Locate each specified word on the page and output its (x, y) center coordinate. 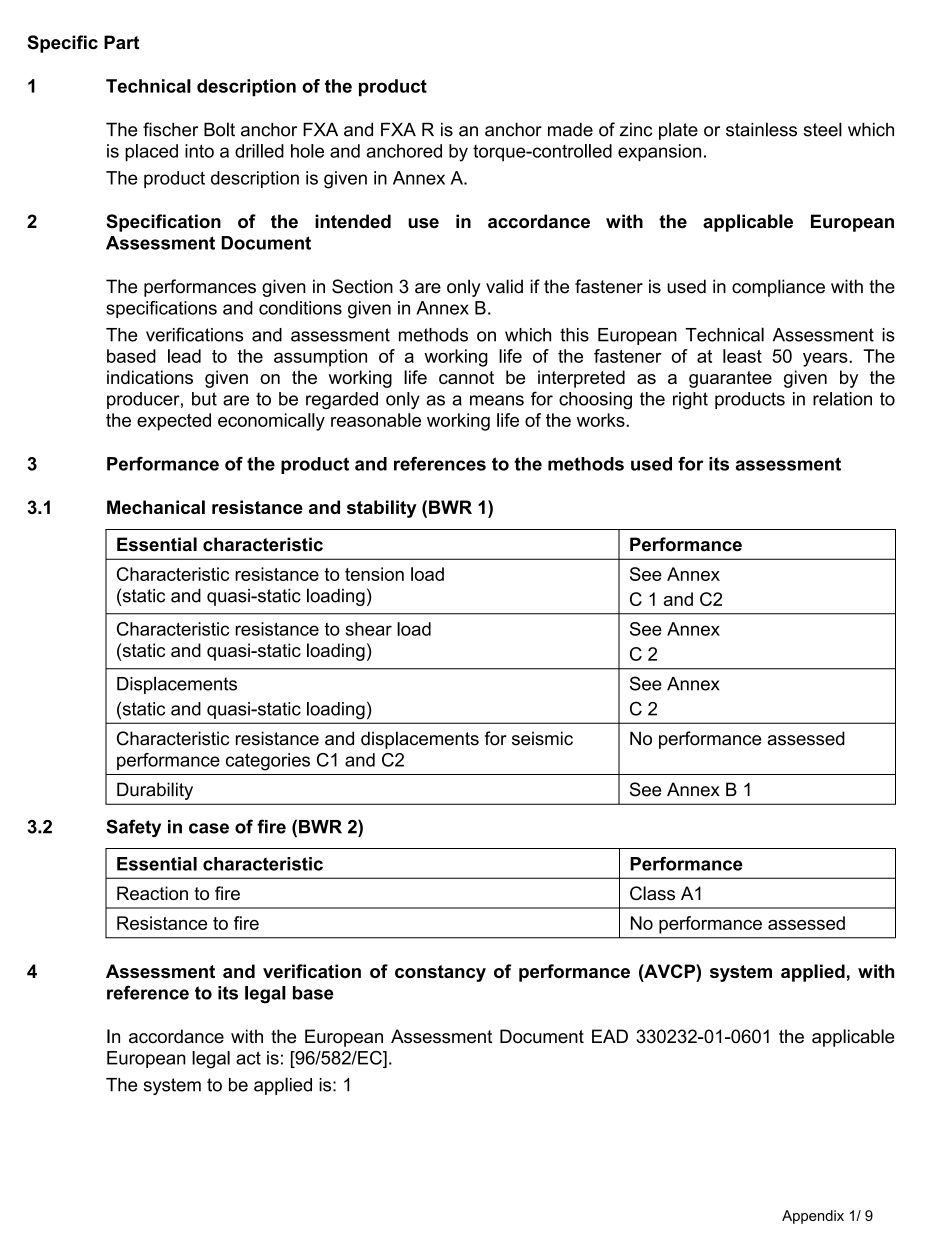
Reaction (152, 893)
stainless (761, 129)
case (209, 828)
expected (174, 422)
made (570, 129)
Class (652, 893)
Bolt (219, 129)
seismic (542, 738)
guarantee (730, 379)
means (497, 400)
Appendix (813, 1217)
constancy (440, 973)
